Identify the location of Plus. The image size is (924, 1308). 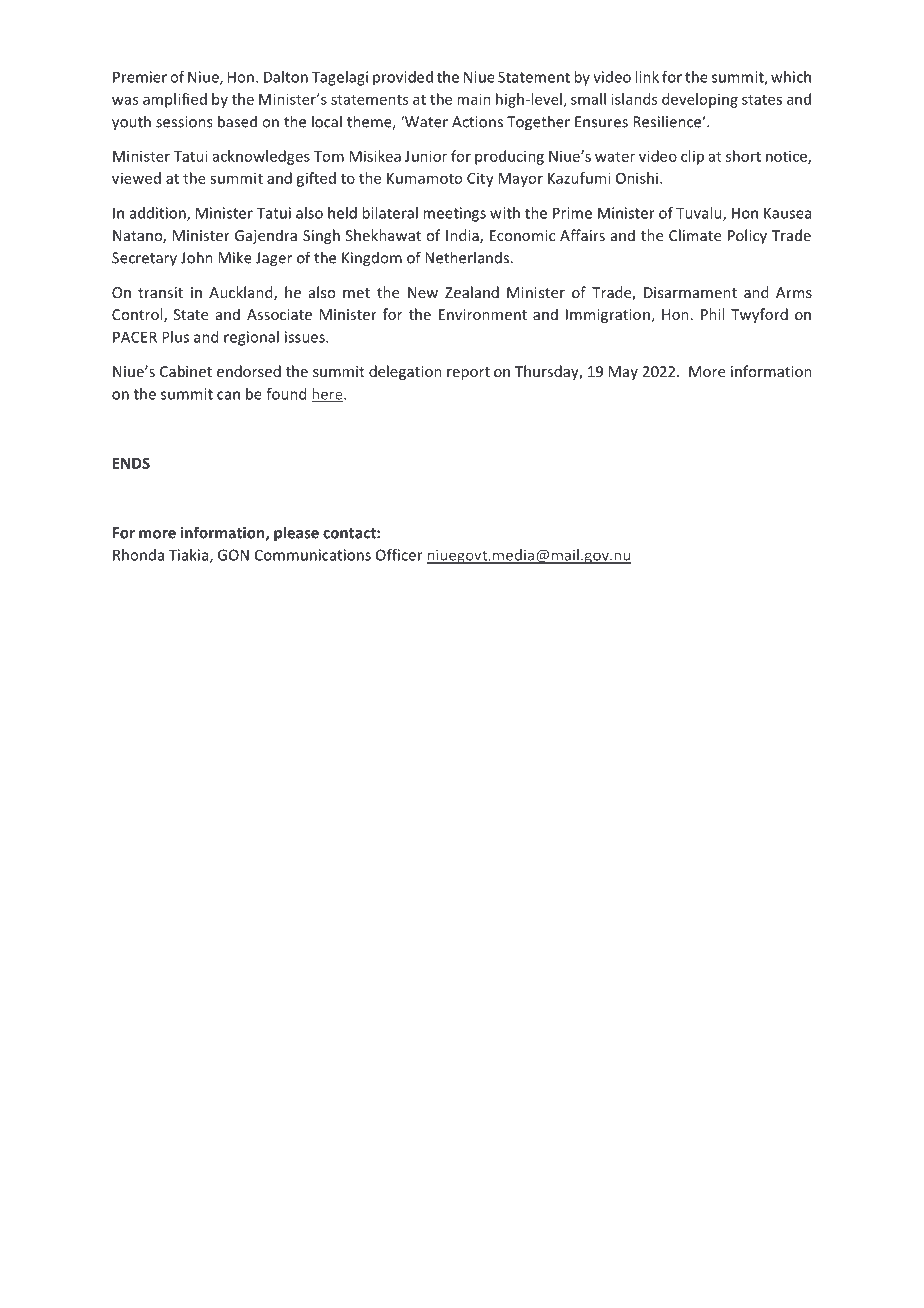
(175, 337).
